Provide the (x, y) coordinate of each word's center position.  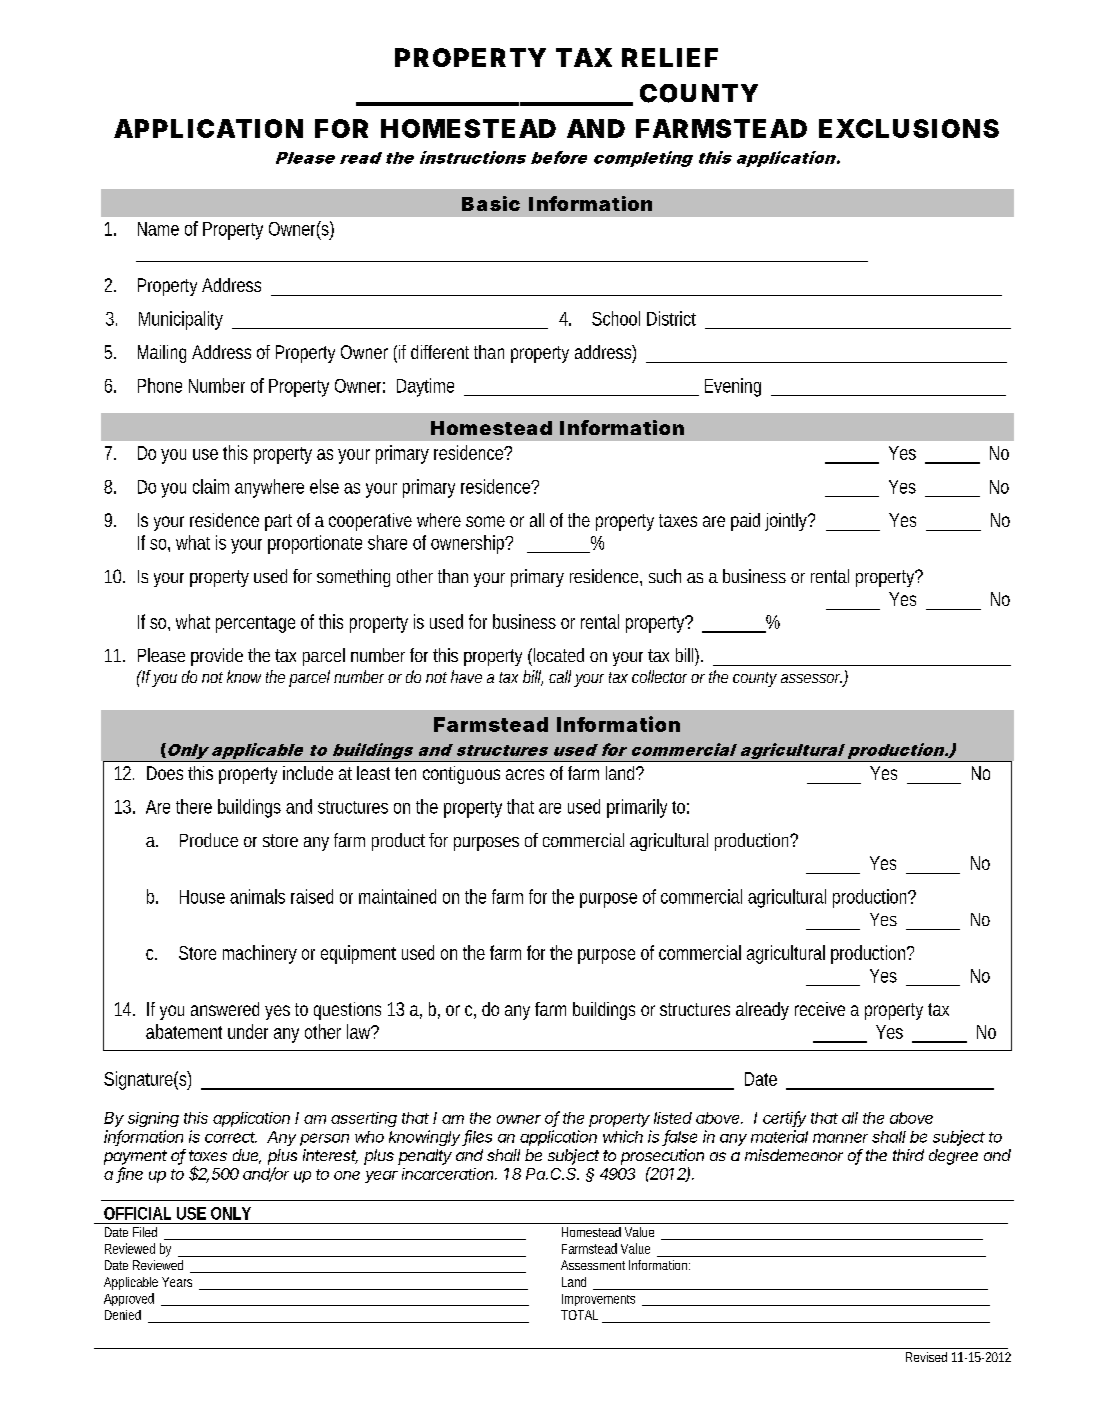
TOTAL (579, 1315)
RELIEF (670, 57)
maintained (397, 896)
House (202, 897)
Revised (926, 1357)
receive (820, 1009)
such (665, 576)
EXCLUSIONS (909, 128)
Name (158, 229)
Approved (129, 1299)
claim (211, 486)
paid (745, 522)
